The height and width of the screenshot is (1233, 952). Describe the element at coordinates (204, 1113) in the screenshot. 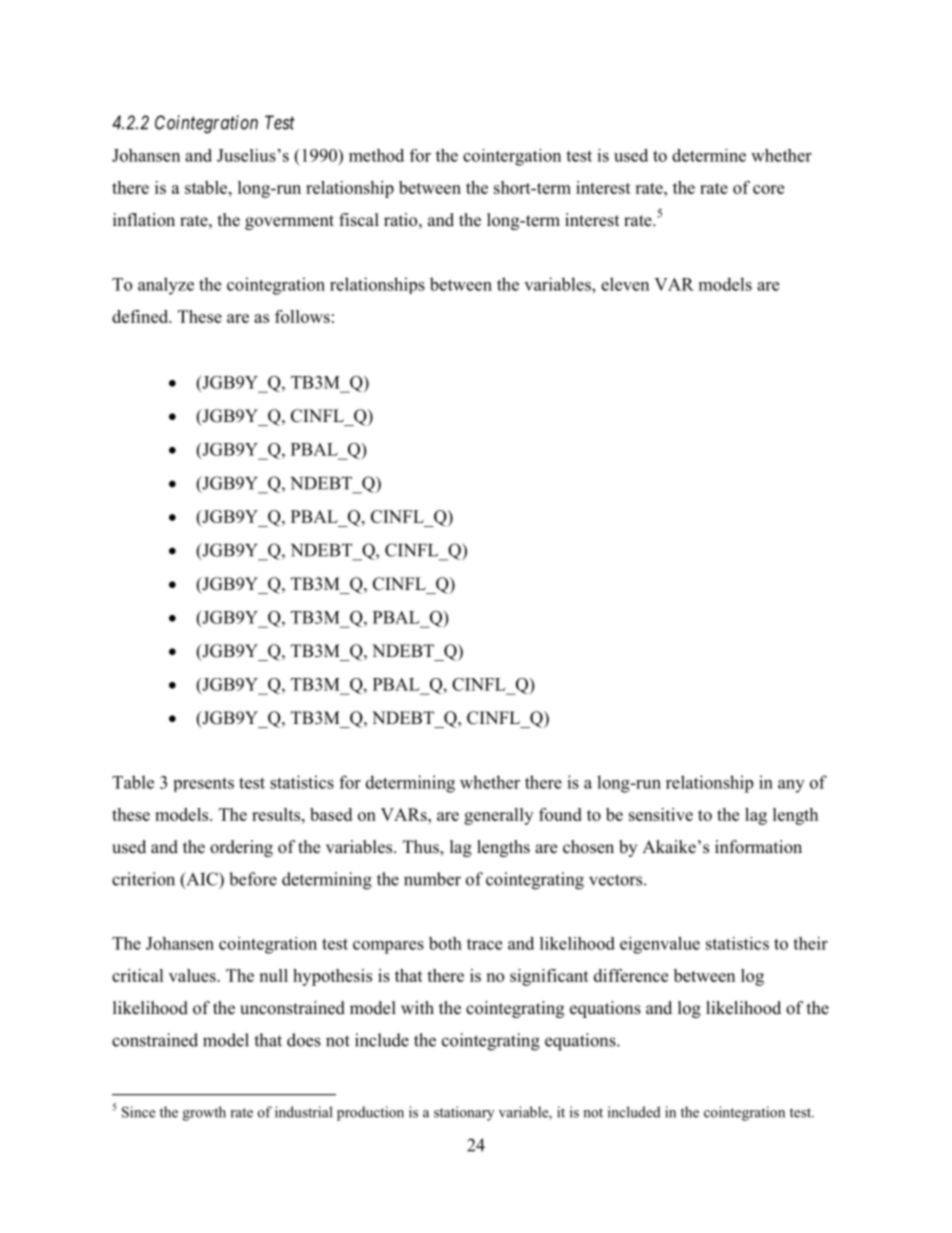

I see `growth` at that location.
